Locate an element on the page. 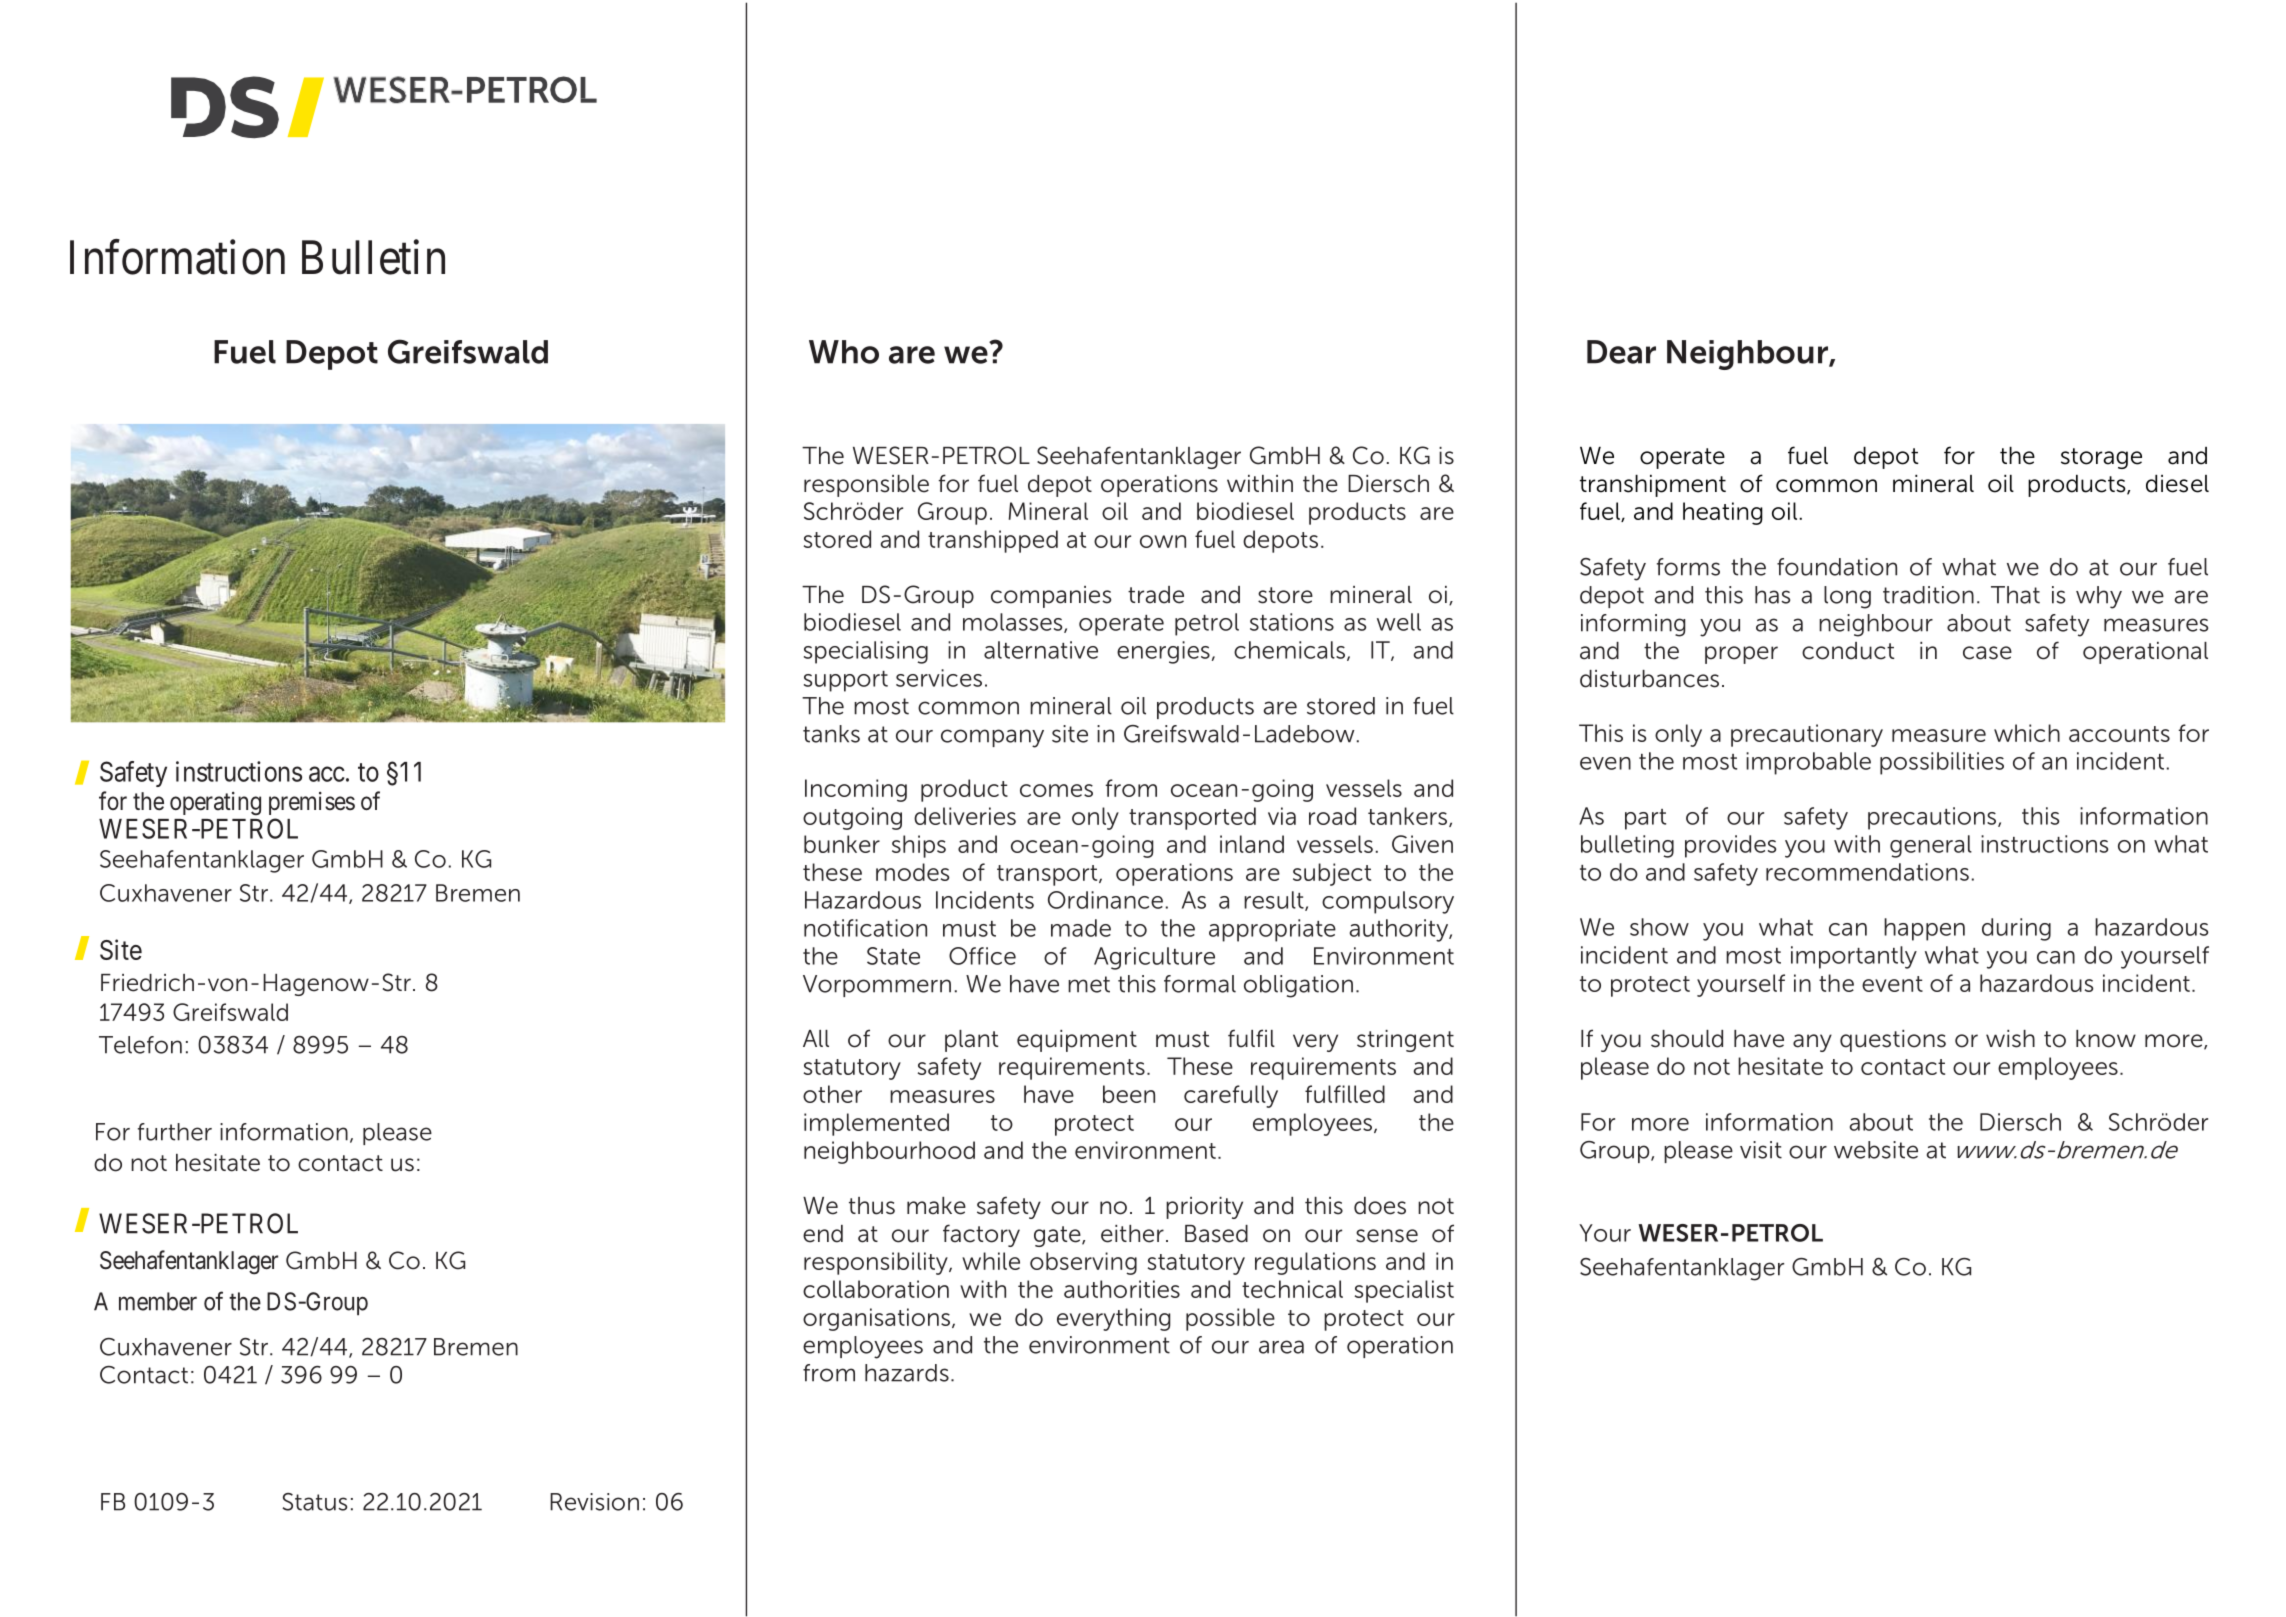 Image resolution: width=2286 pixels, height=1617 pixels. been is located at coordinates (1129, 1094).
